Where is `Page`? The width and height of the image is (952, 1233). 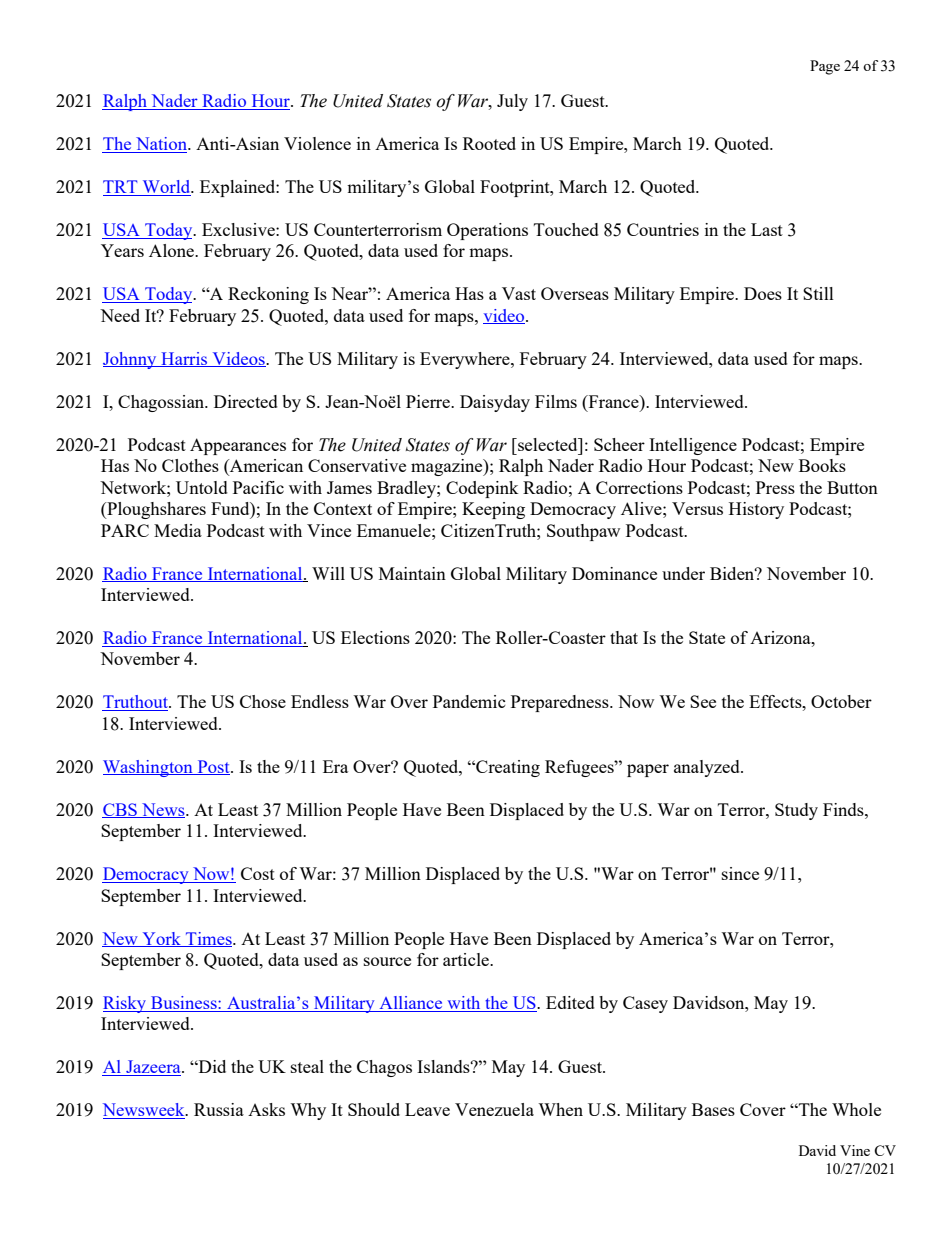 Page is located at coordinates (825, 67).
